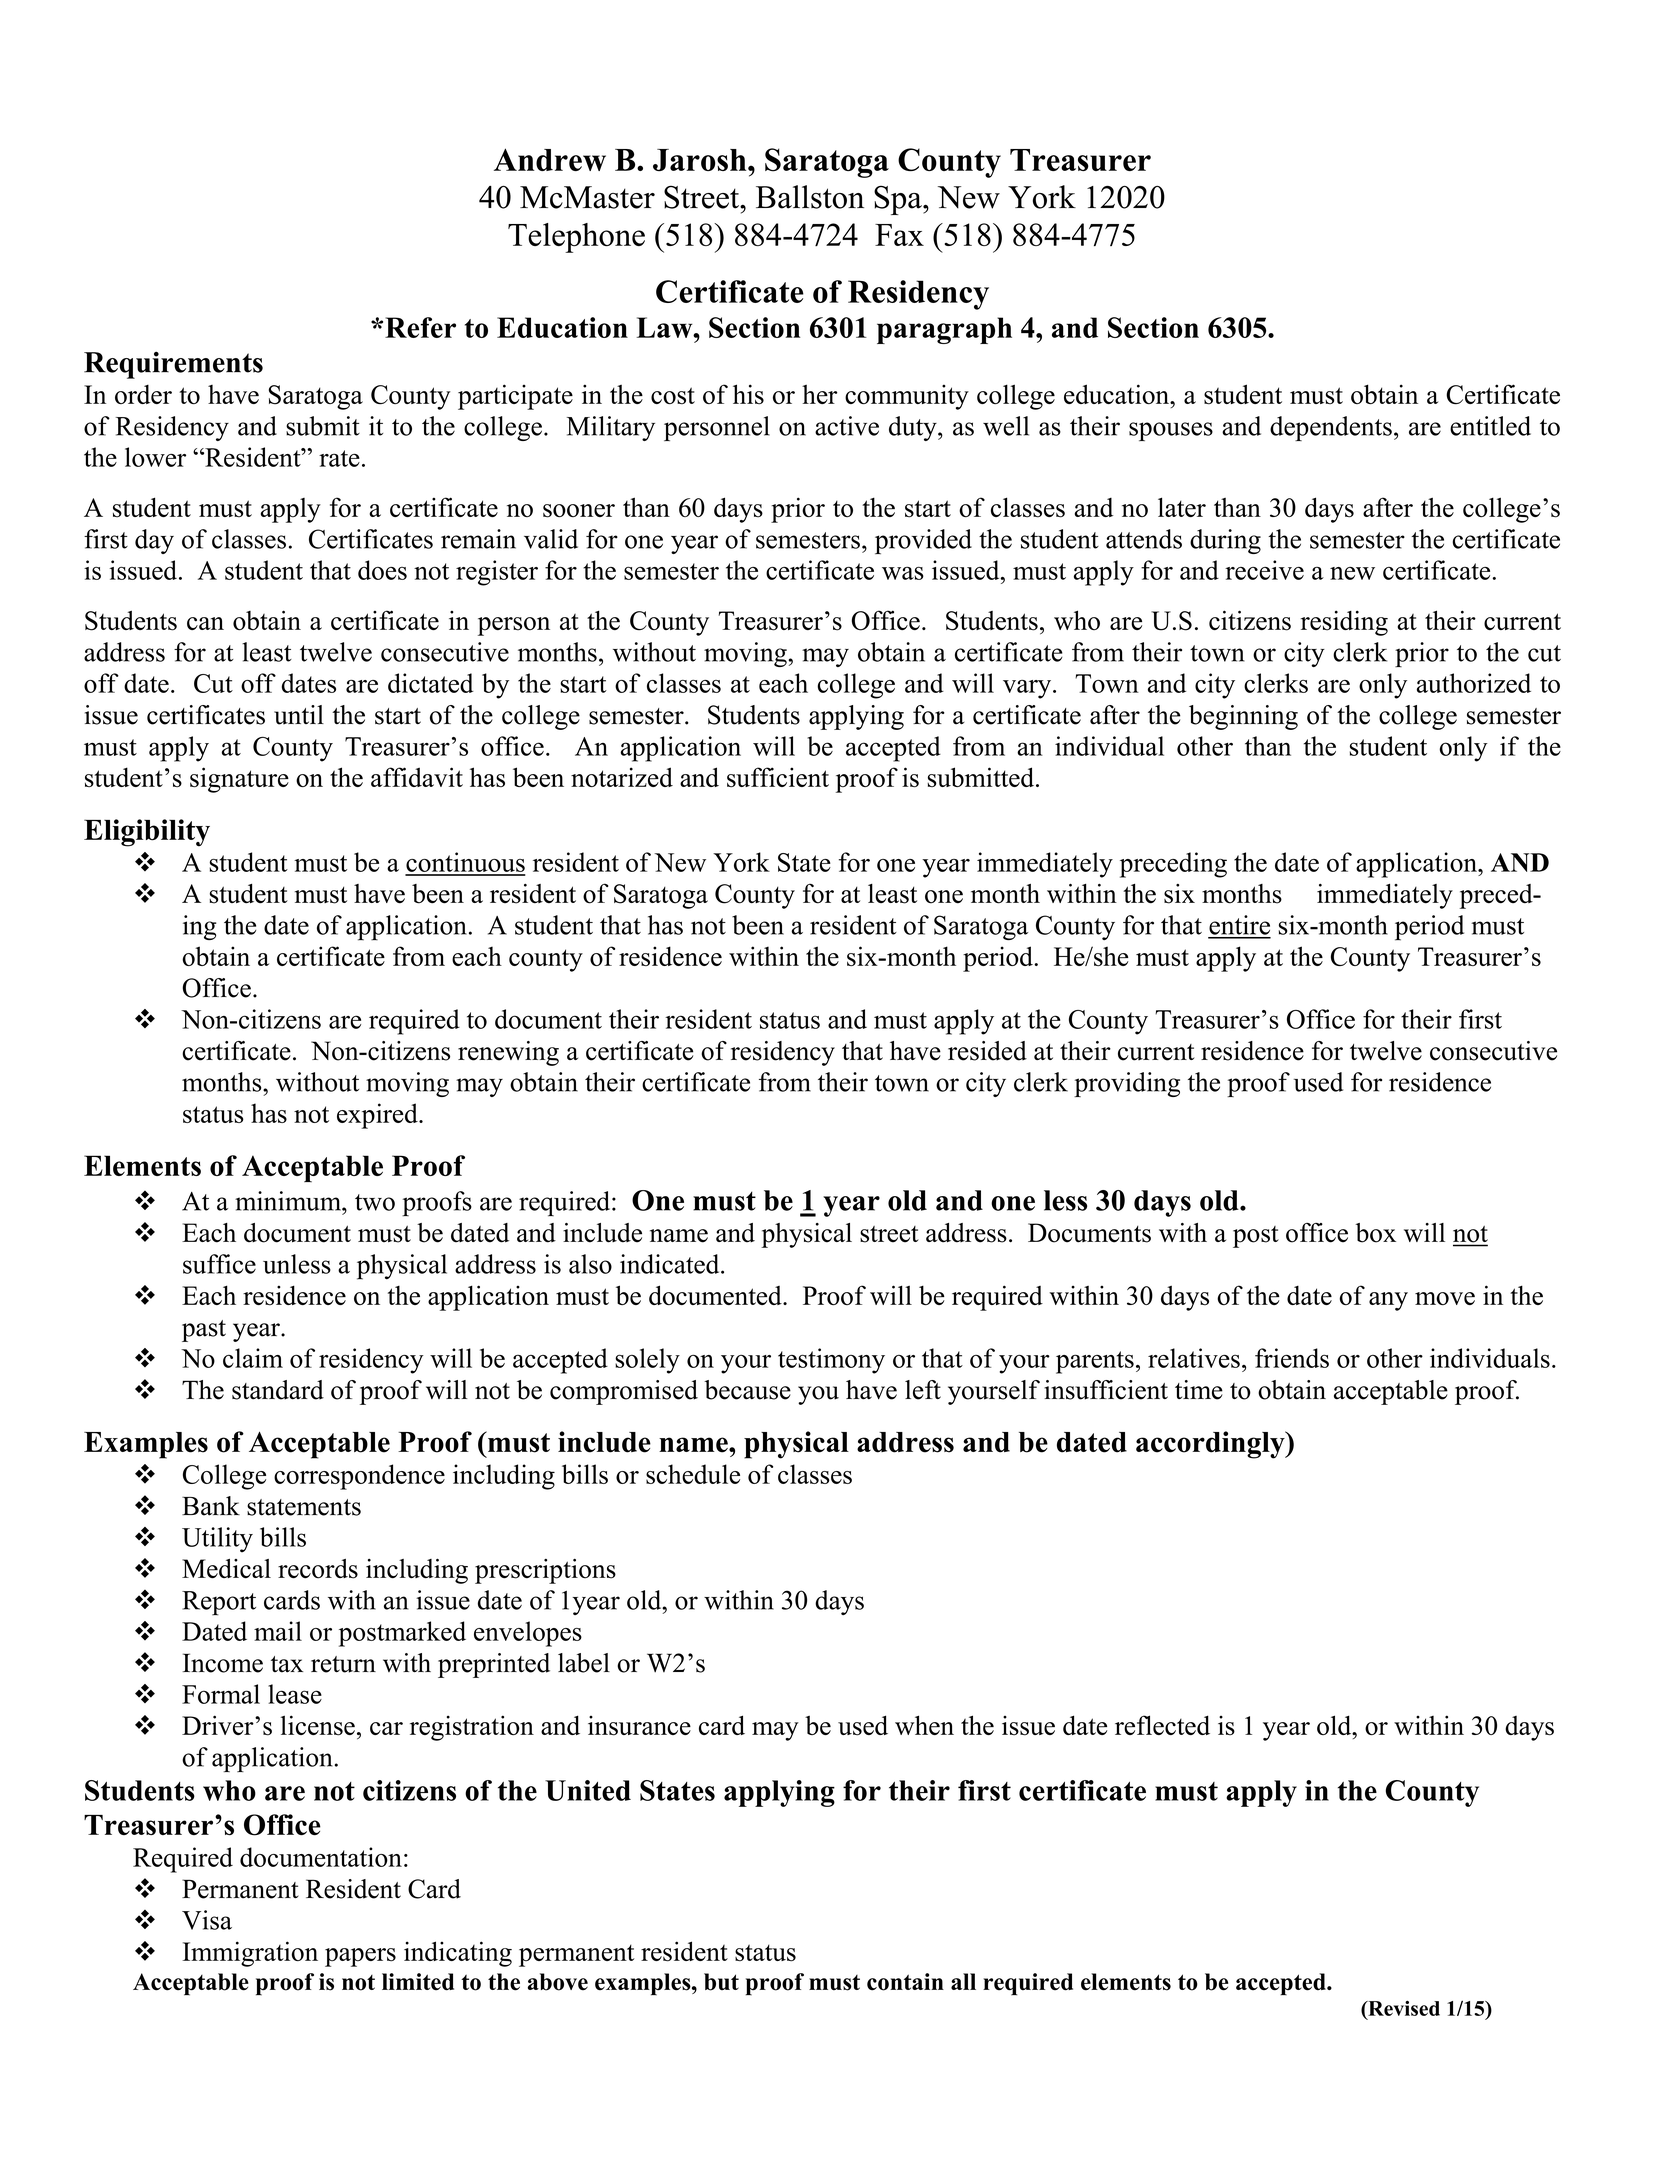 Image resolution: width=1670 pixels, height=2162 pixels. Describe the element at coordinates (1127, 1084) in the document. I see `providing` at that location.
